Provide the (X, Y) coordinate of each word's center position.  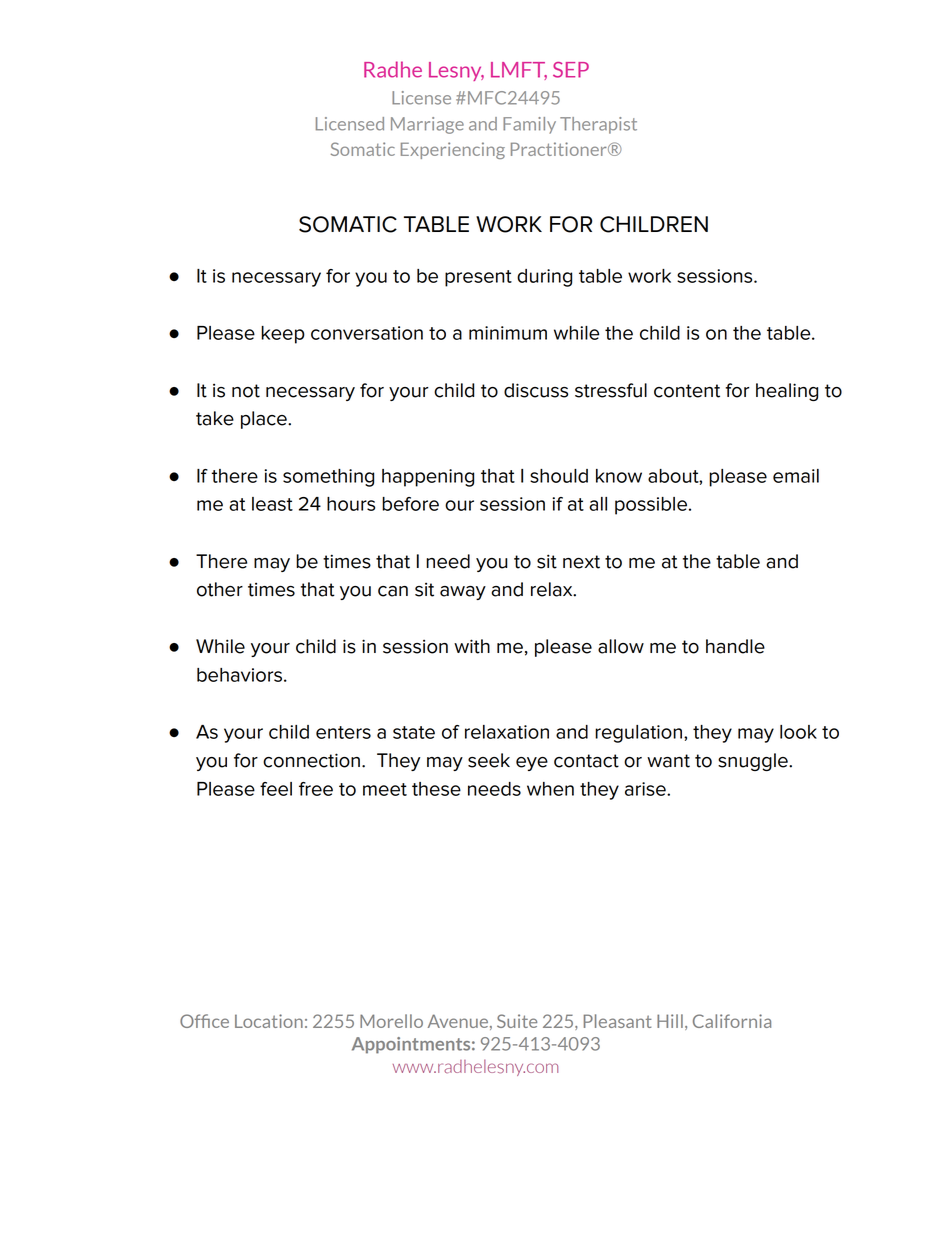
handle (735, 646)
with (472, 646)
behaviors (239, 675)
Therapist (598, 125)
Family (529, 125)
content (687, 391)
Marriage (427, 125)
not (246, 391)
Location (269, 1021)
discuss (536, 390)
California (732, 1021)
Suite (517, 1021)
